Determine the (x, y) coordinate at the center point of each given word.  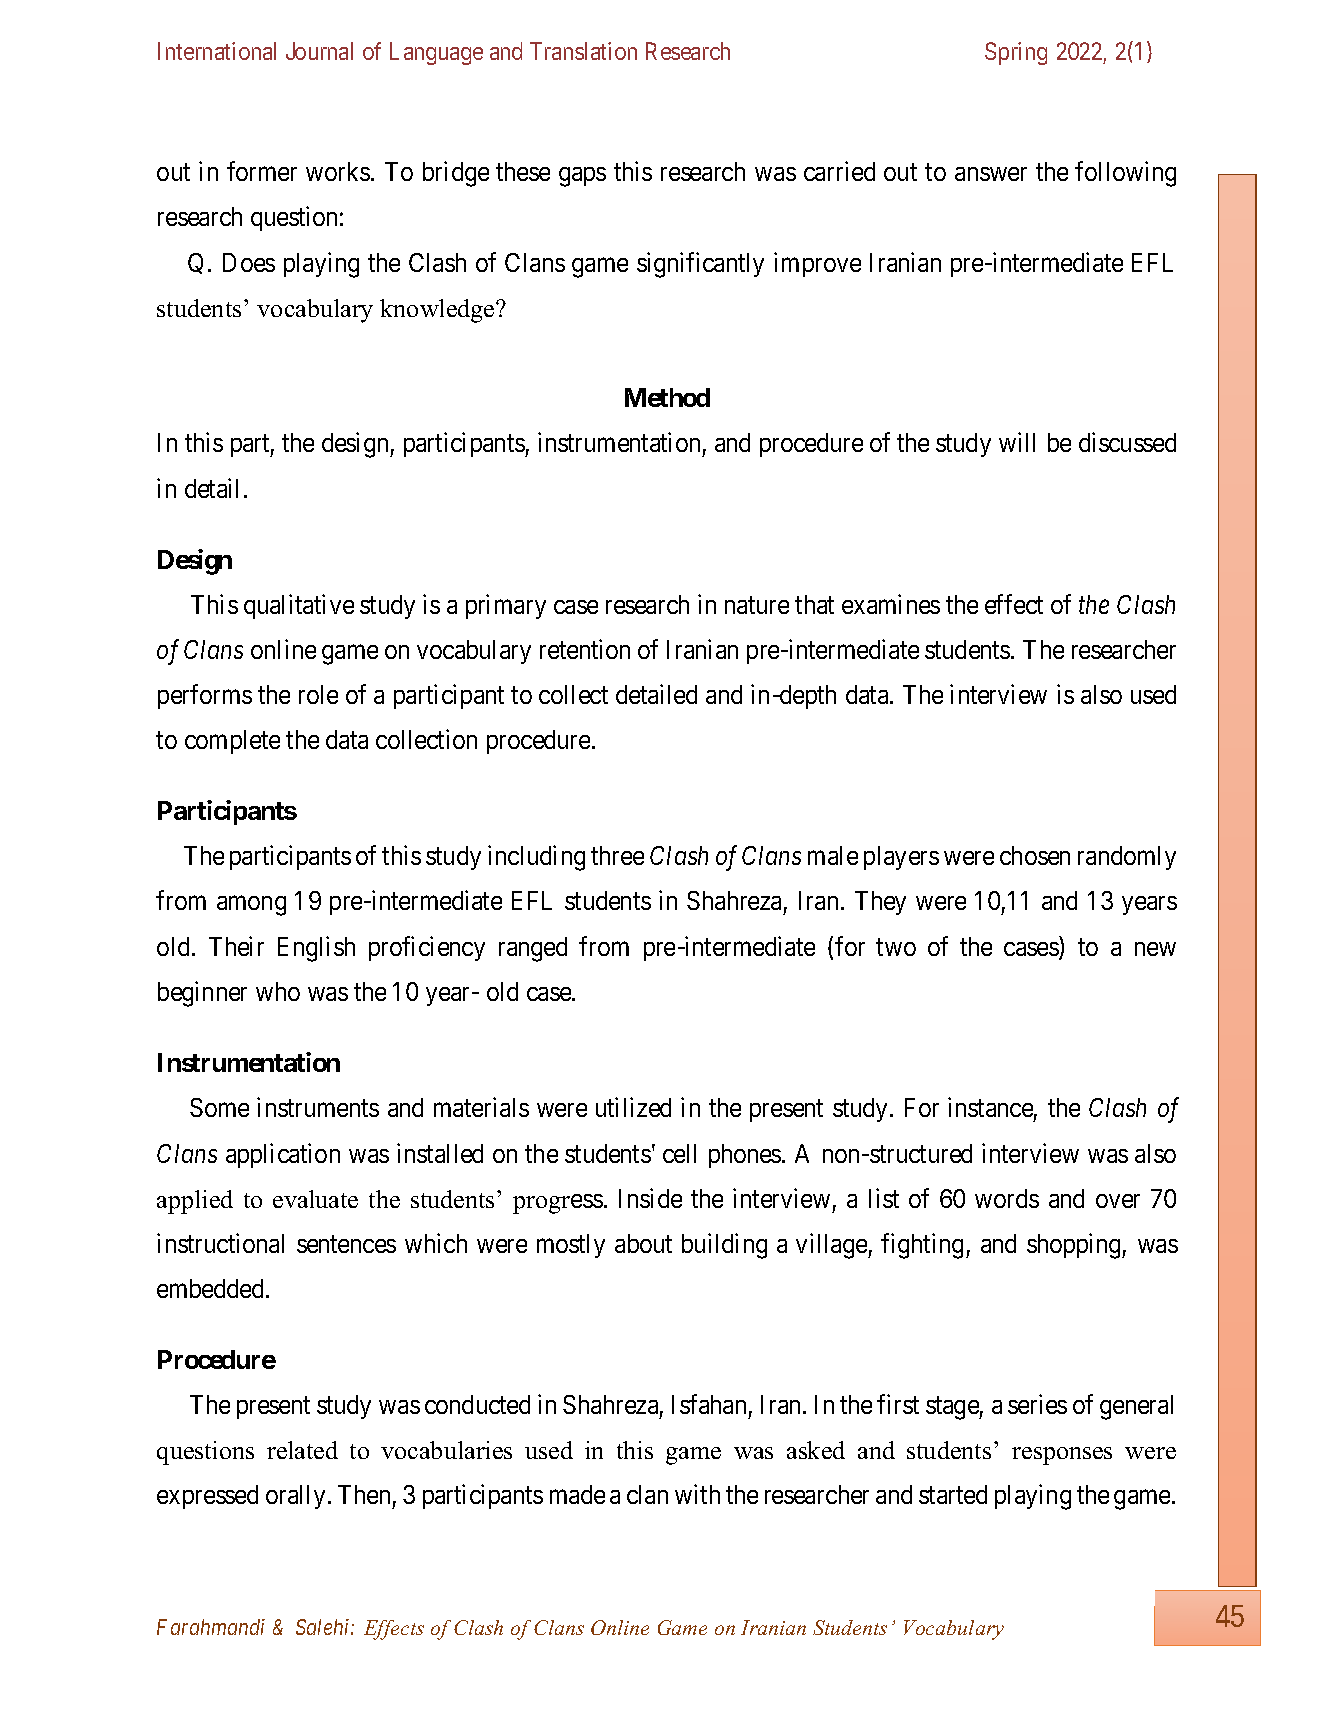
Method (667, 397)
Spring (1016, 53)
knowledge (438, 311)
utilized (633, 1107)
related (302, 1450)
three (617, 855)
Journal (319, 51)
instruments (318, 1107)
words (1007, 1198)
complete (232, 742)
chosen (1035, 855)
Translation (583, 51)
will (1017, 442)
